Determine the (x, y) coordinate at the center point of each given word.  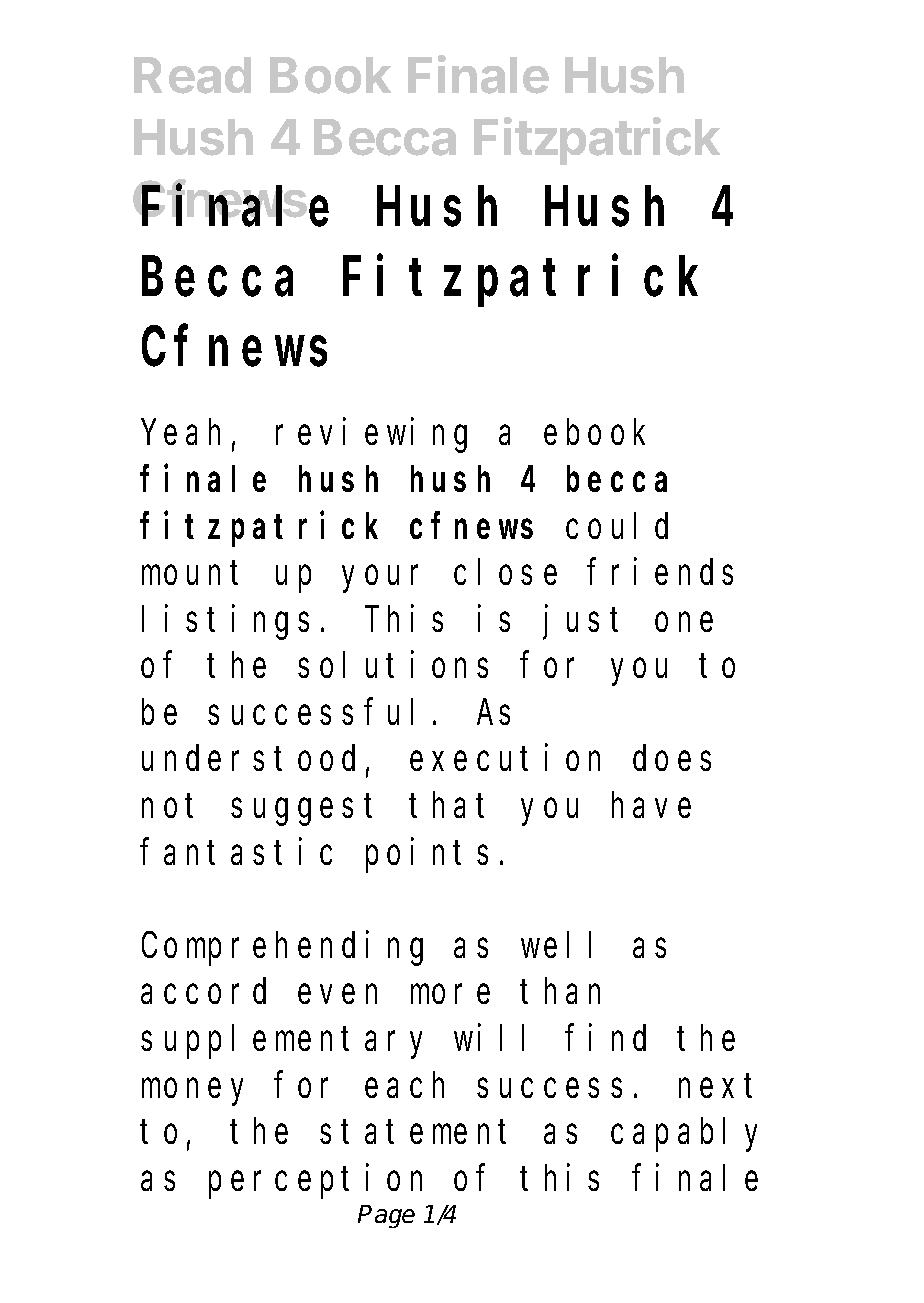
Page (386, 1216)
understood (248, 758)
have (651, 805)
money (192, 1092)
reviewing (371, 436)
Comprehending (282, 948)
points (427, 855)
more (450, 995)
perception (315, 1181)
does (672, 758)
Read (192, 75)
